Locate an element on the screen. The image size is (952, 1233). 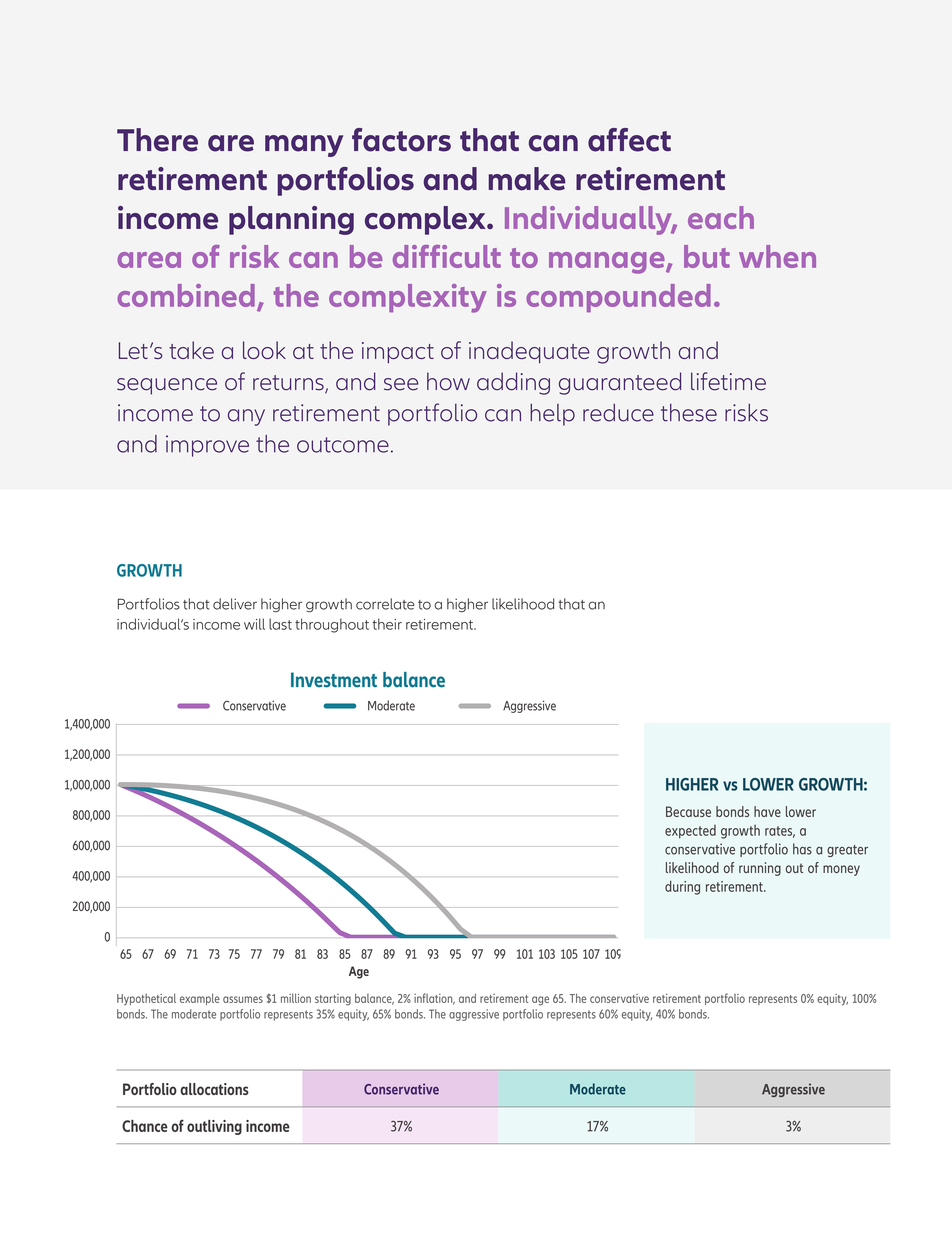
will is located at coordinates (254, 624).
